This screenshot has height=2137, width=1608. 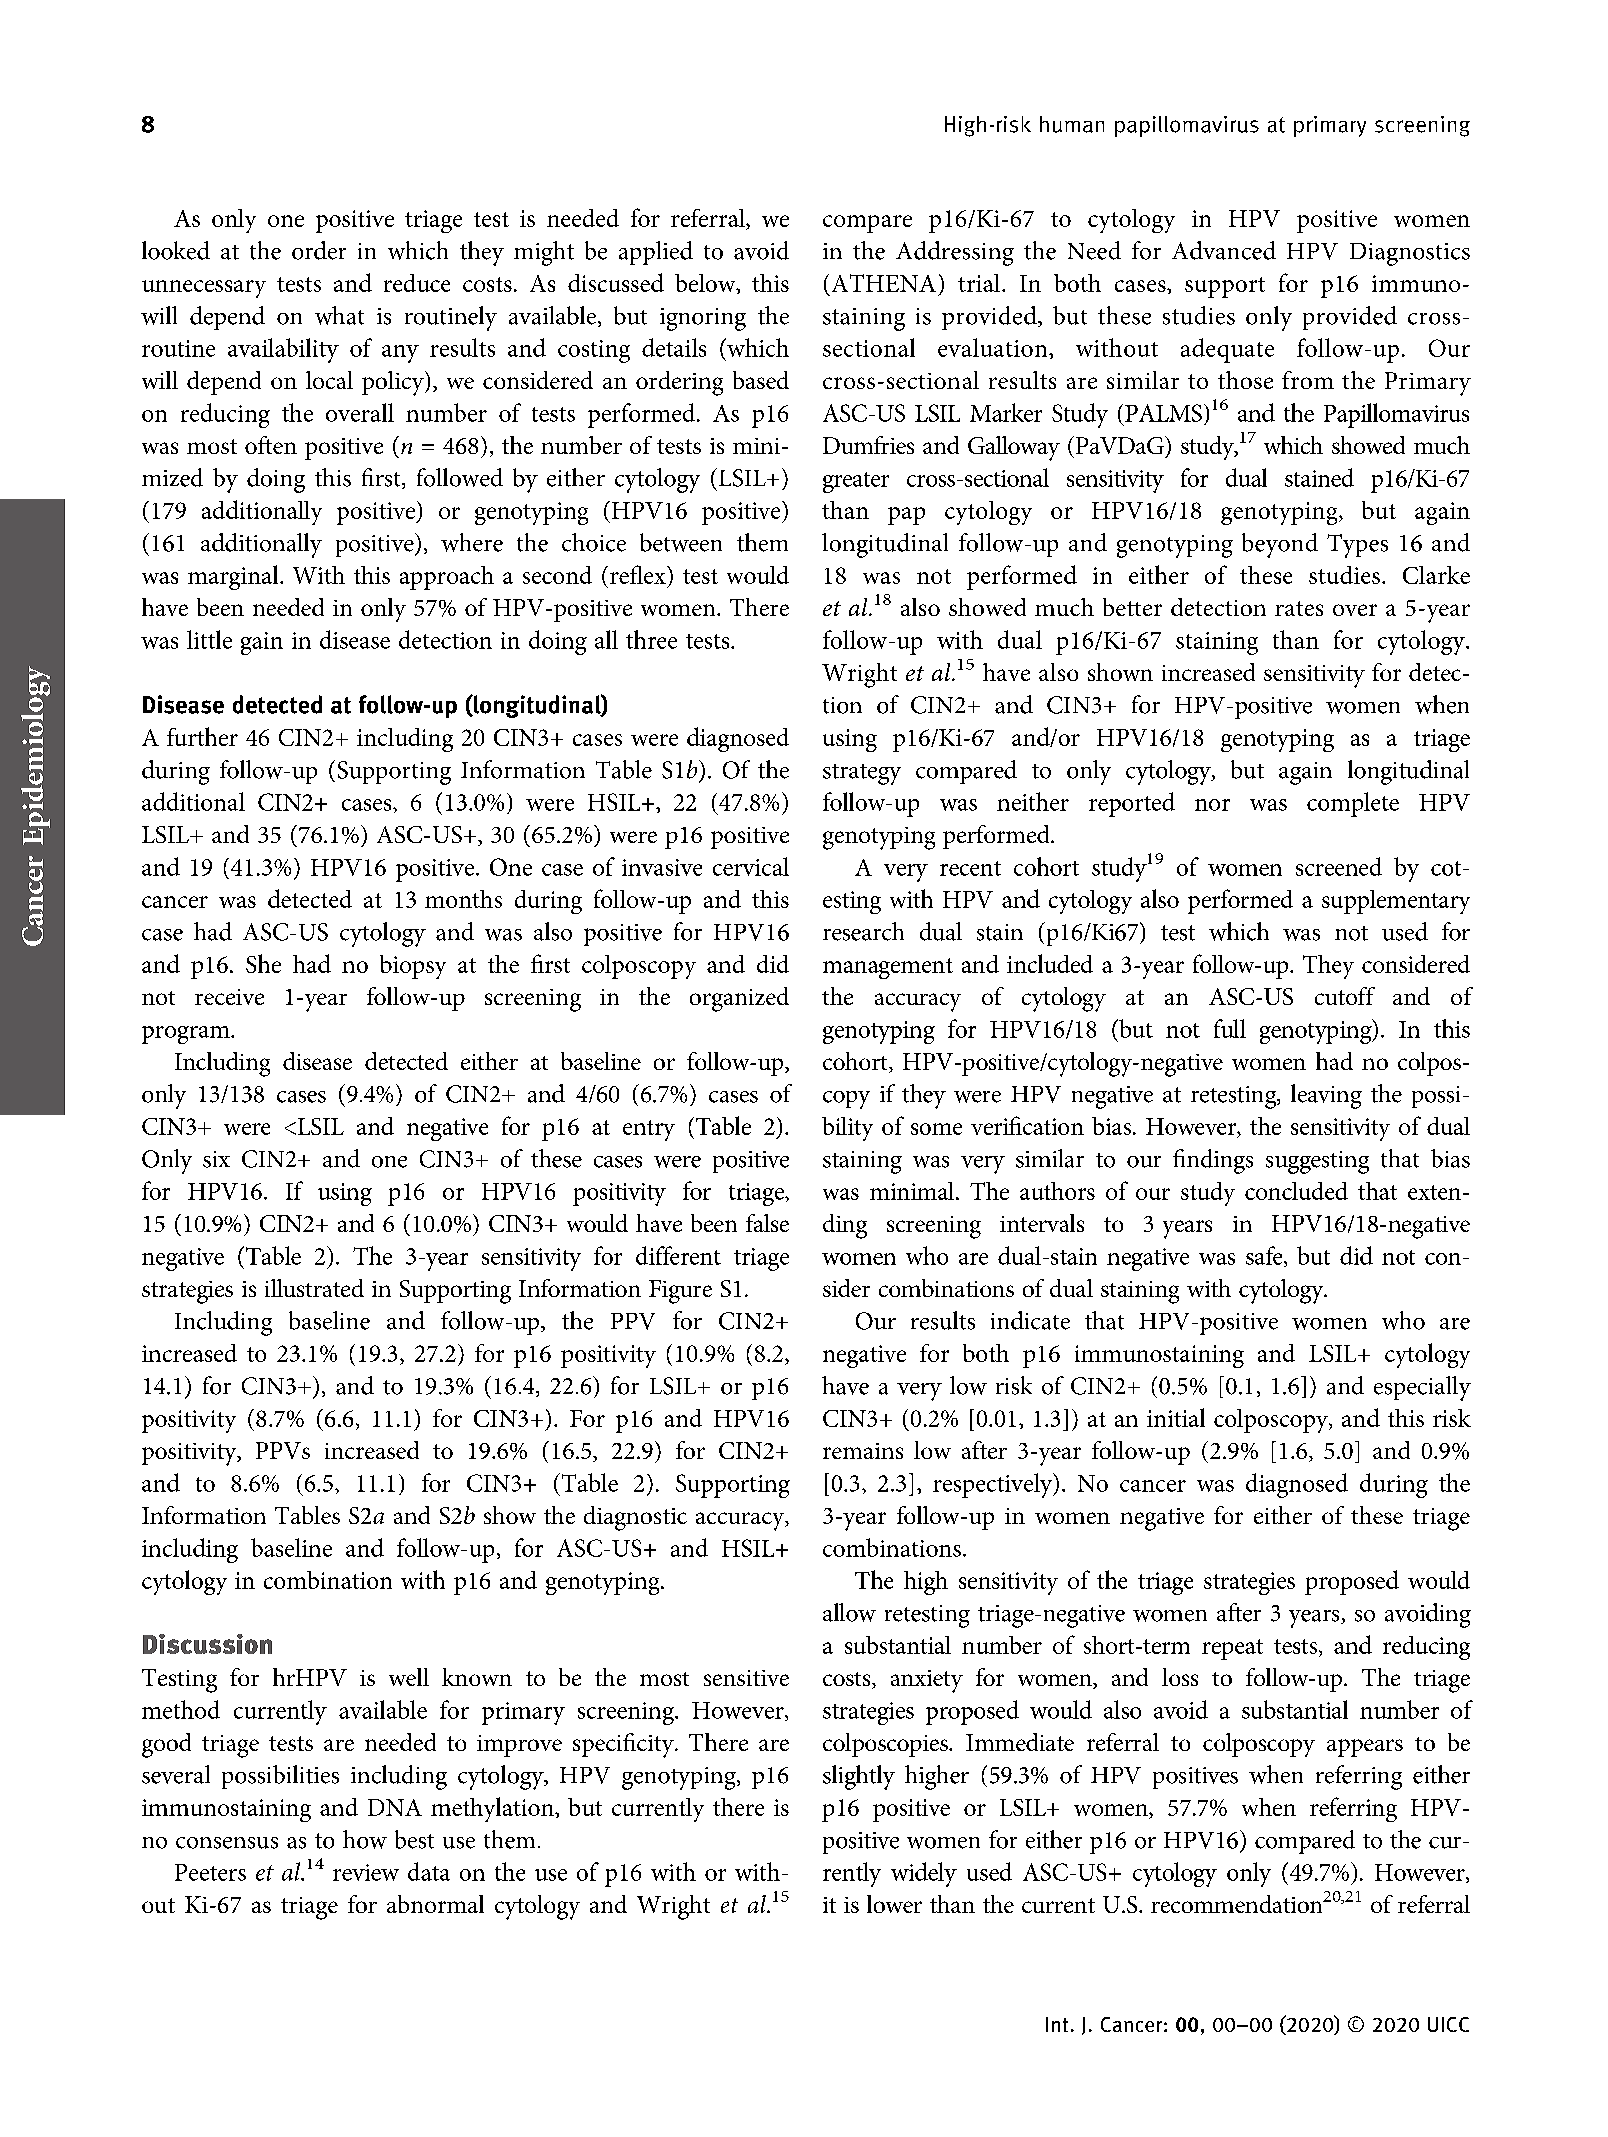 What do you see at coordinates (1299, 608) in the screenshot?
I see `rates` at bounding box center [1299, 608].
